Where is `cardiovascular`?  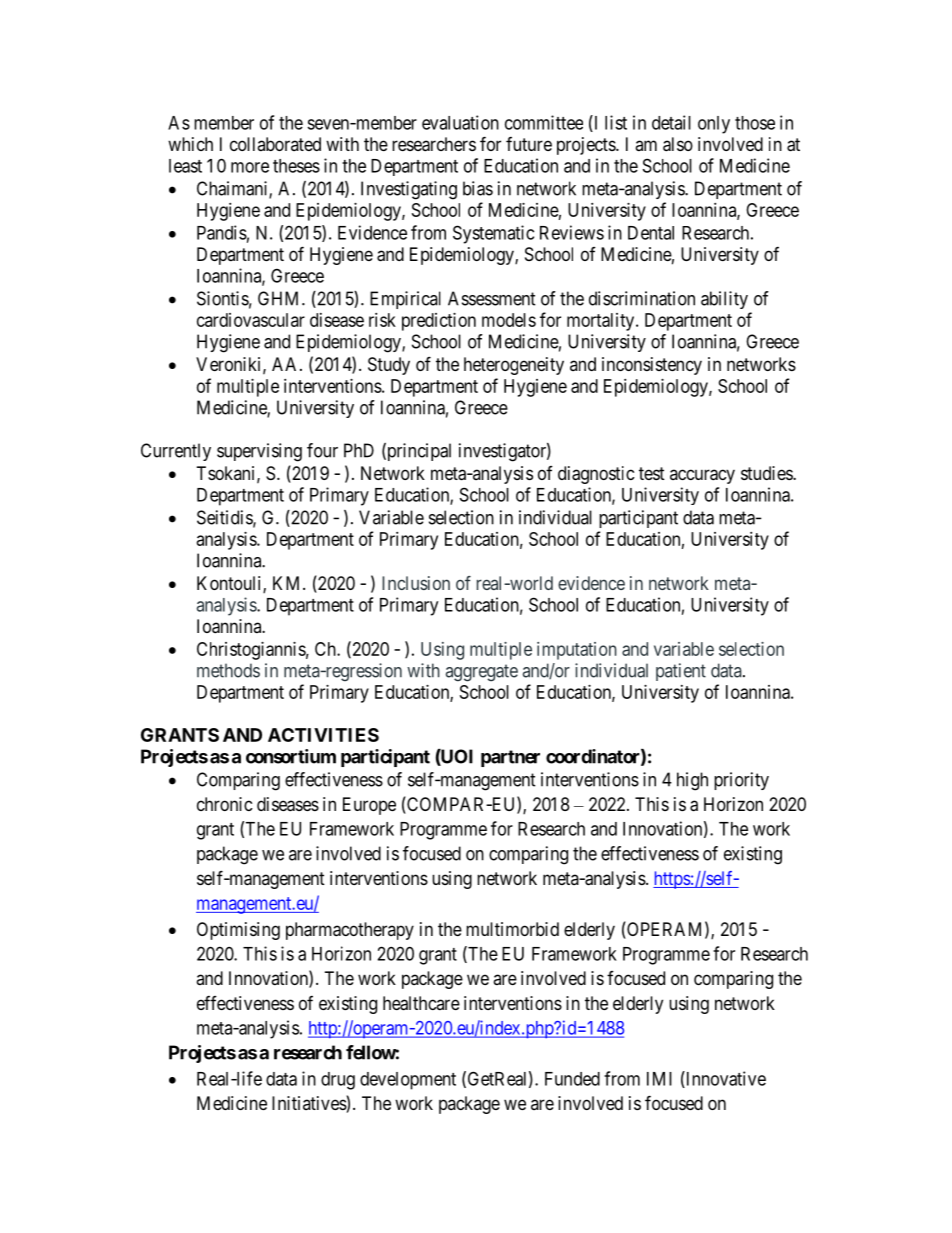
cardiovascular is located at coordinates (251, 320).
